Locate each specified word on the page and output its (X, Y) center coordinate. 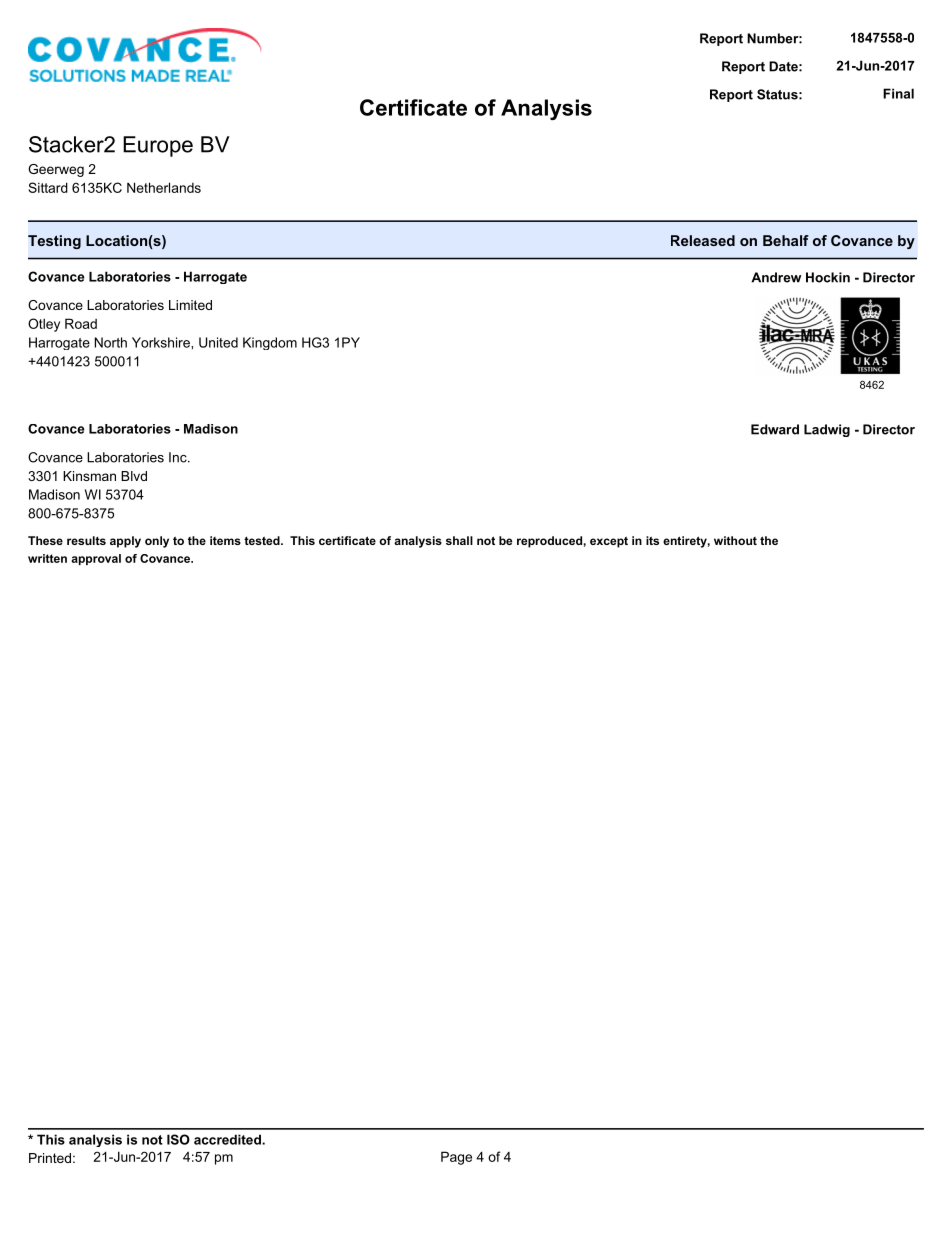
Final (898, 93)
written (47, 558)
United (218, 342)
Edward (775, 429)
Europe (158, 146)
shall (459, 540)
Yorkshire (162, 342)
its (652, 540)
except (609, 542)
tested (263, 540)
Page (456, 1158)
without (735, 540)
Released (703, 240)
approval (96, 559)
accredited (228, 1139)
